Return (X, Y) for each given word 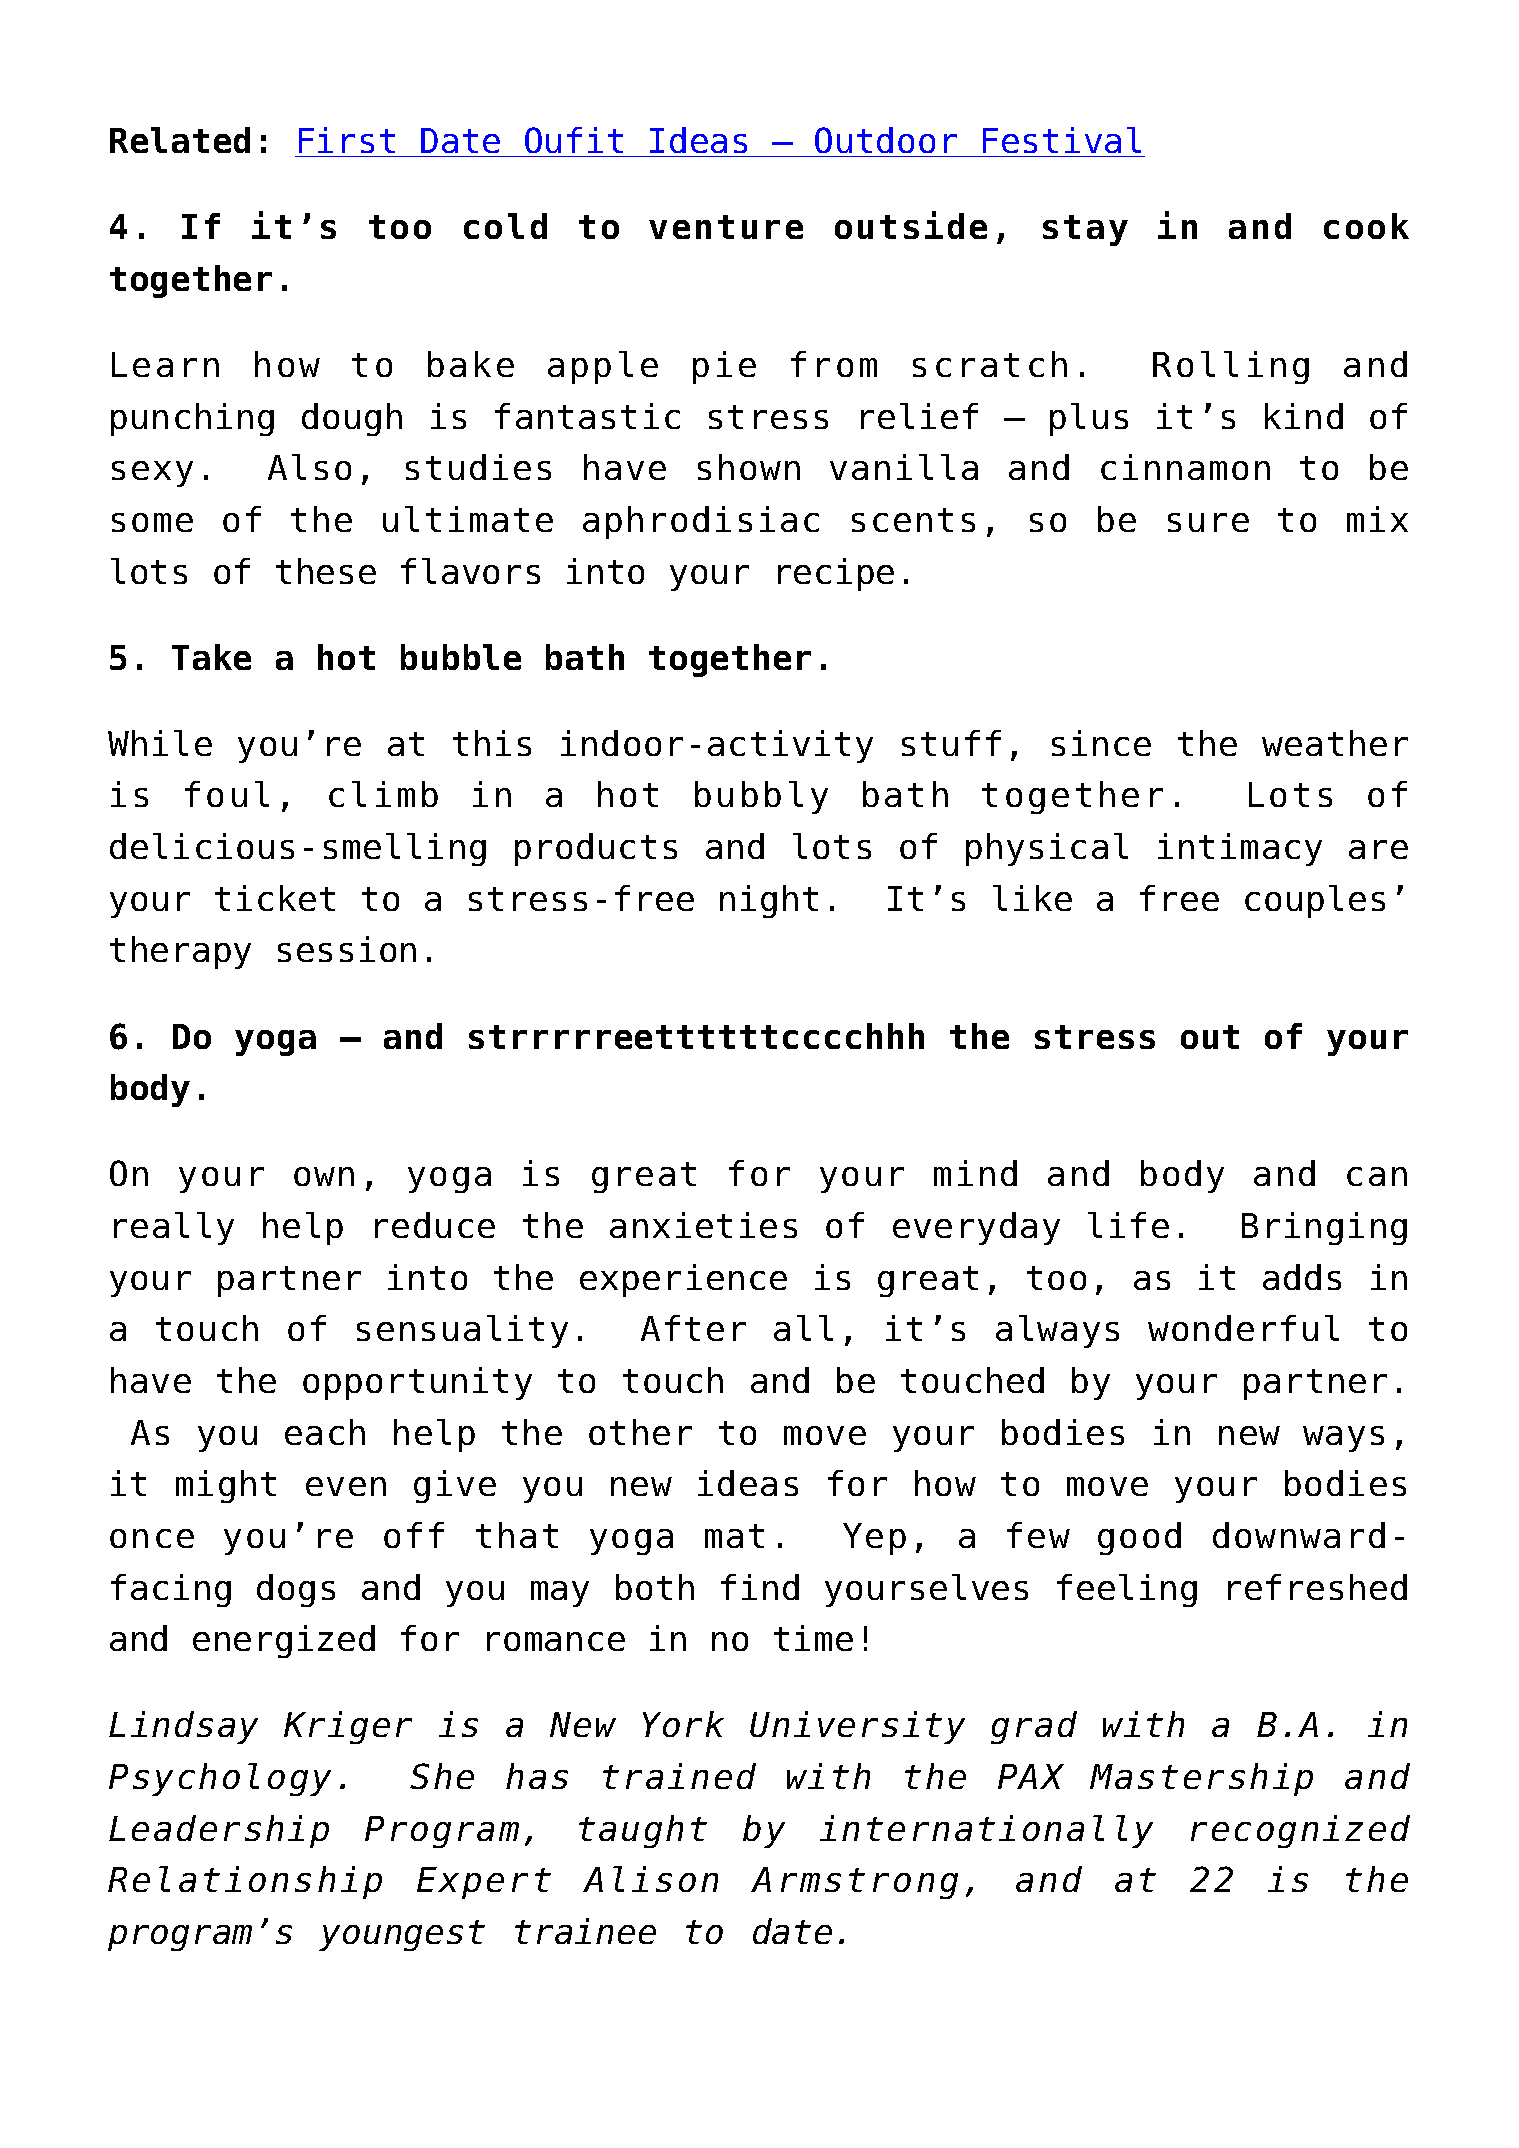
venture (726, 227)
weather (1335, 743)
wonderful (1243, 1328)
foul (227, 794)
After (693, 1328)
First (347, 140)
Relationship (245, 1882)
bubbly (761, 797)
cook (1366, 226)
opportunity (417, 1383)
